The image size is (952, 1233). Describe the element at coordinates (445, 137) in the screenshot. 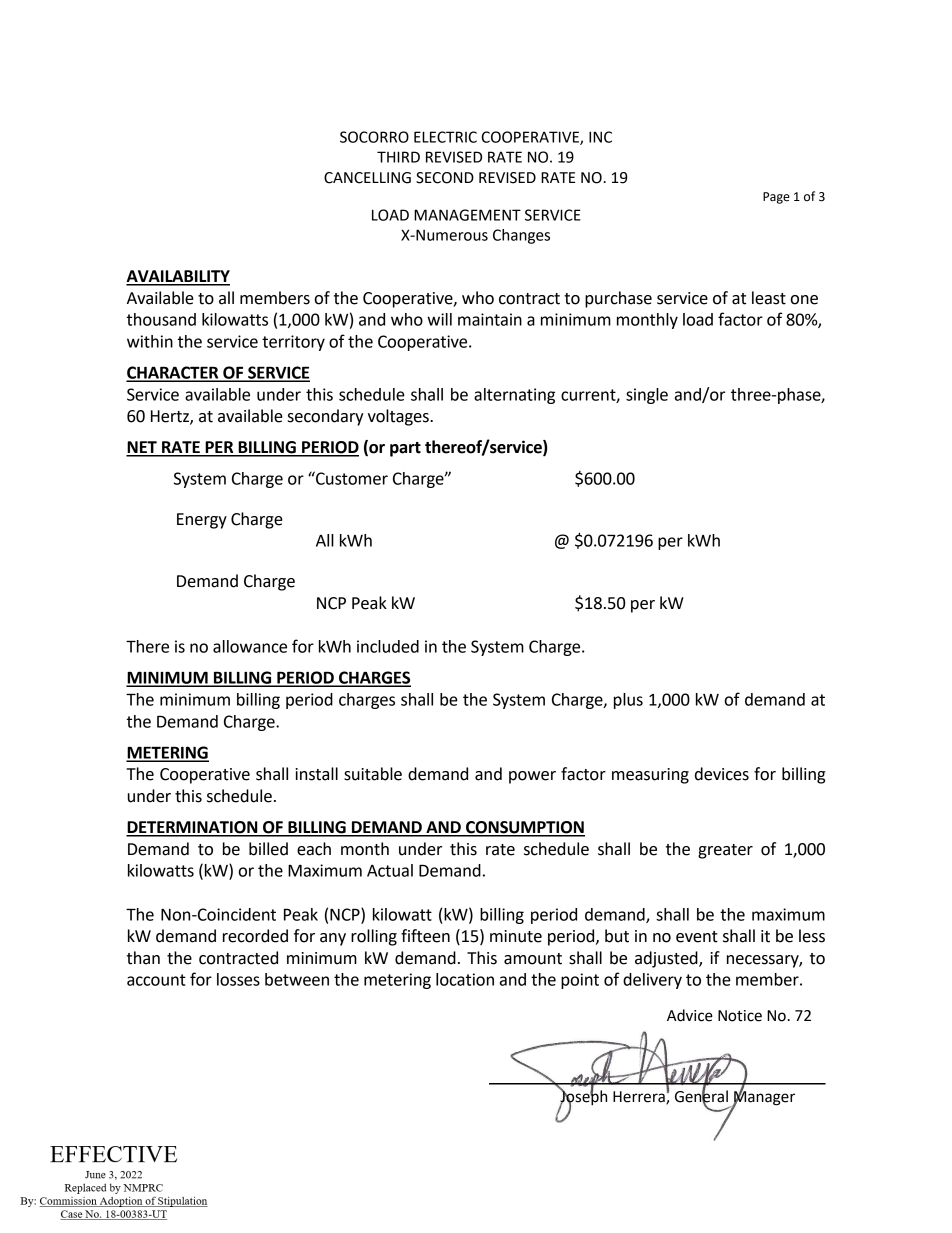

I see `ELECTRIC` at that location.
